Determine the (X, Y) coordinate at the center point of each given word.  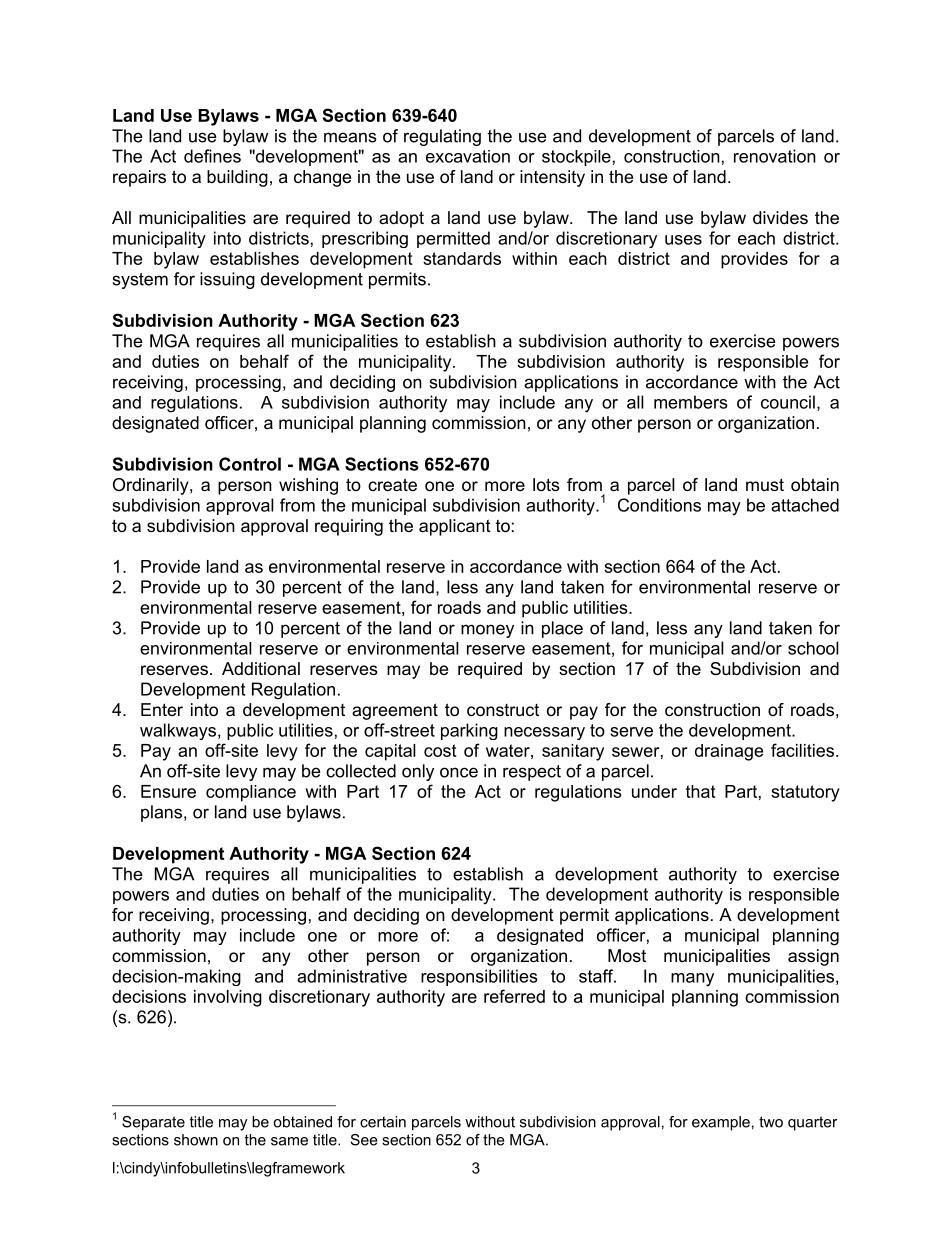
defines (212, 156)
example (721, 1123)
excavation (468, 156)
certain (383, 1122)
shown (196, 1140)
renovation (775, 156)
